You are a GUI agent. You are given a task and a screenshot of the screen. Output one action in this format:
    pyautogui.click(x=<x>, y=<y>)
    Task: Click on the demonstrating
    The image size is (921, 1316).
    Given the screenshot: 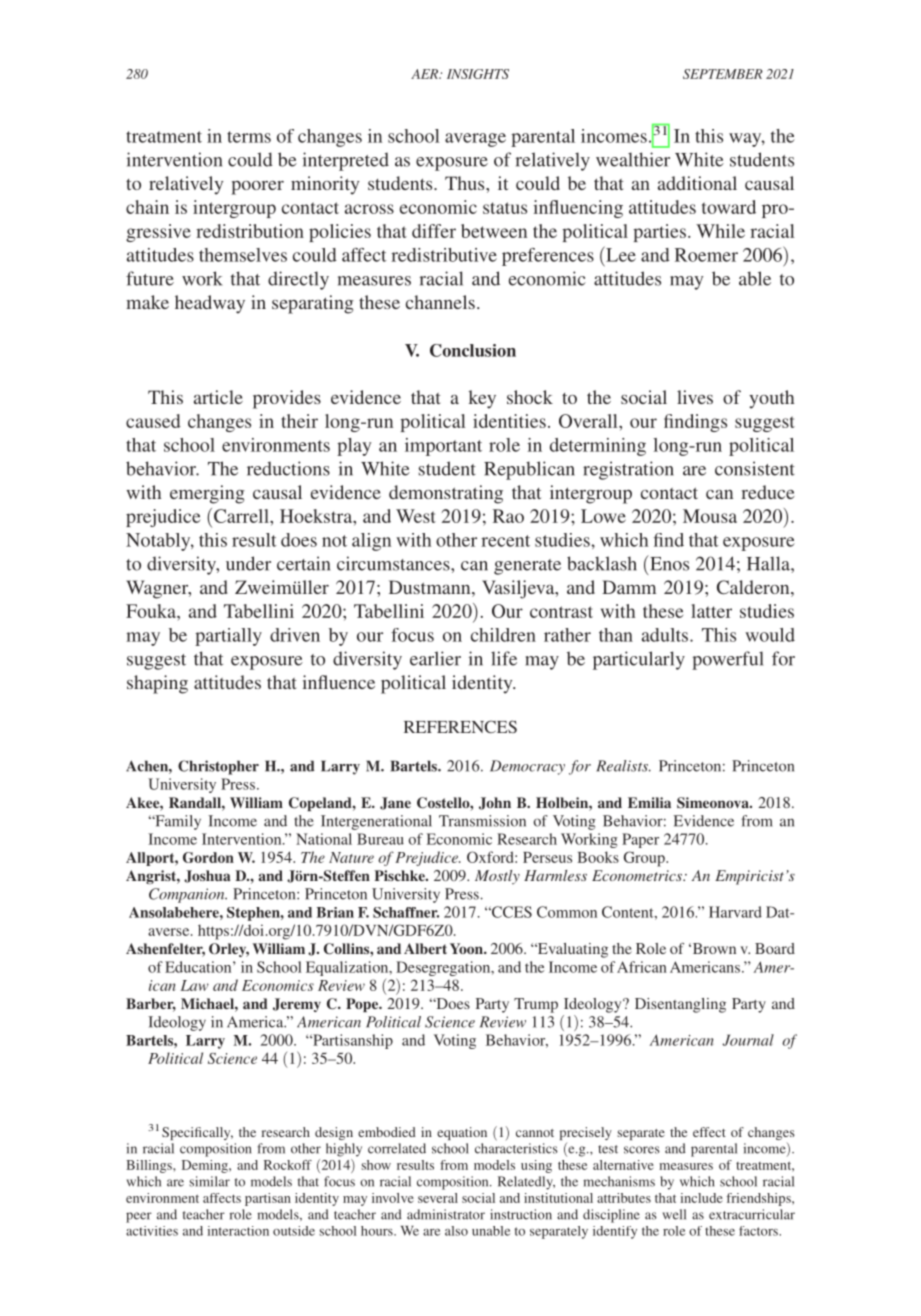 What is the action you would take?
    pyautogui.click(x=446, y=494)
